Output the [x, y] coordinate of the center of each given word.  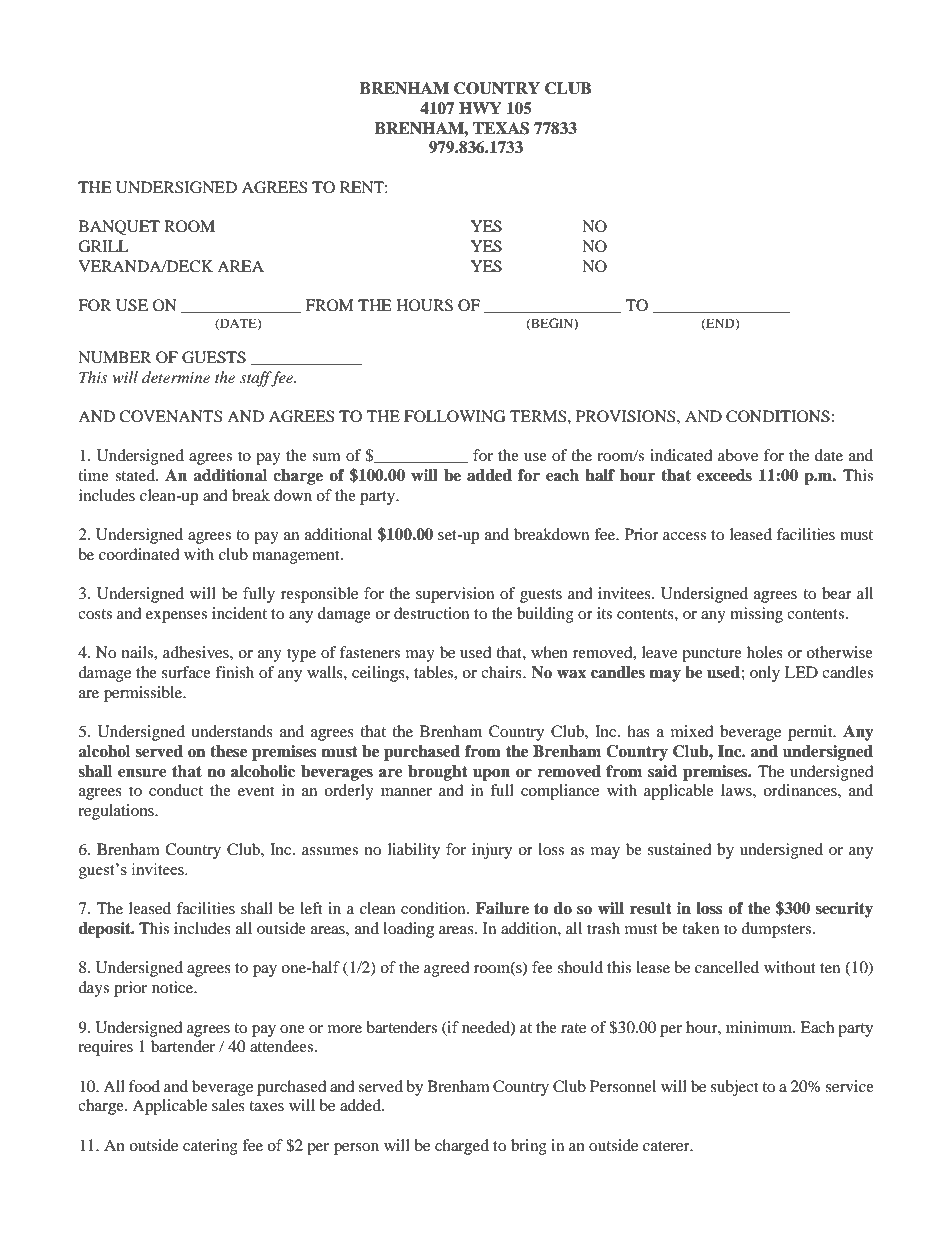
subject [734, 1088]
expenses [176, 617]
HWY [480, 108]
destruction [431, 613]
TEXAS [501, 128]
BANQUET [119, 227]
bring [529, 1147]
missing [756, 615]
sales [228, 1105]
